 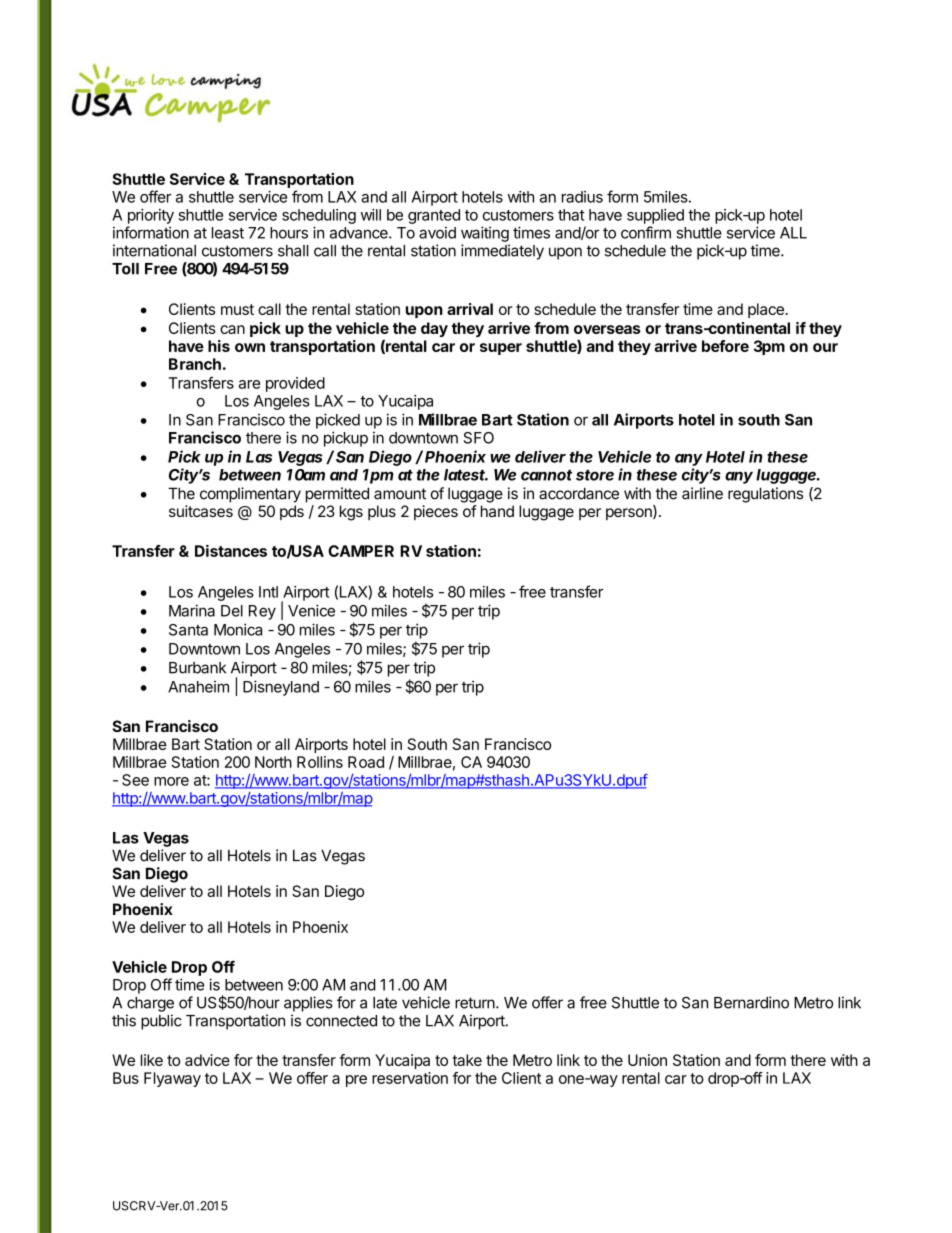 What do you see at coordinates (702, 493) in the screenshot?
I see `airline` at bounding box center [702, 493].
